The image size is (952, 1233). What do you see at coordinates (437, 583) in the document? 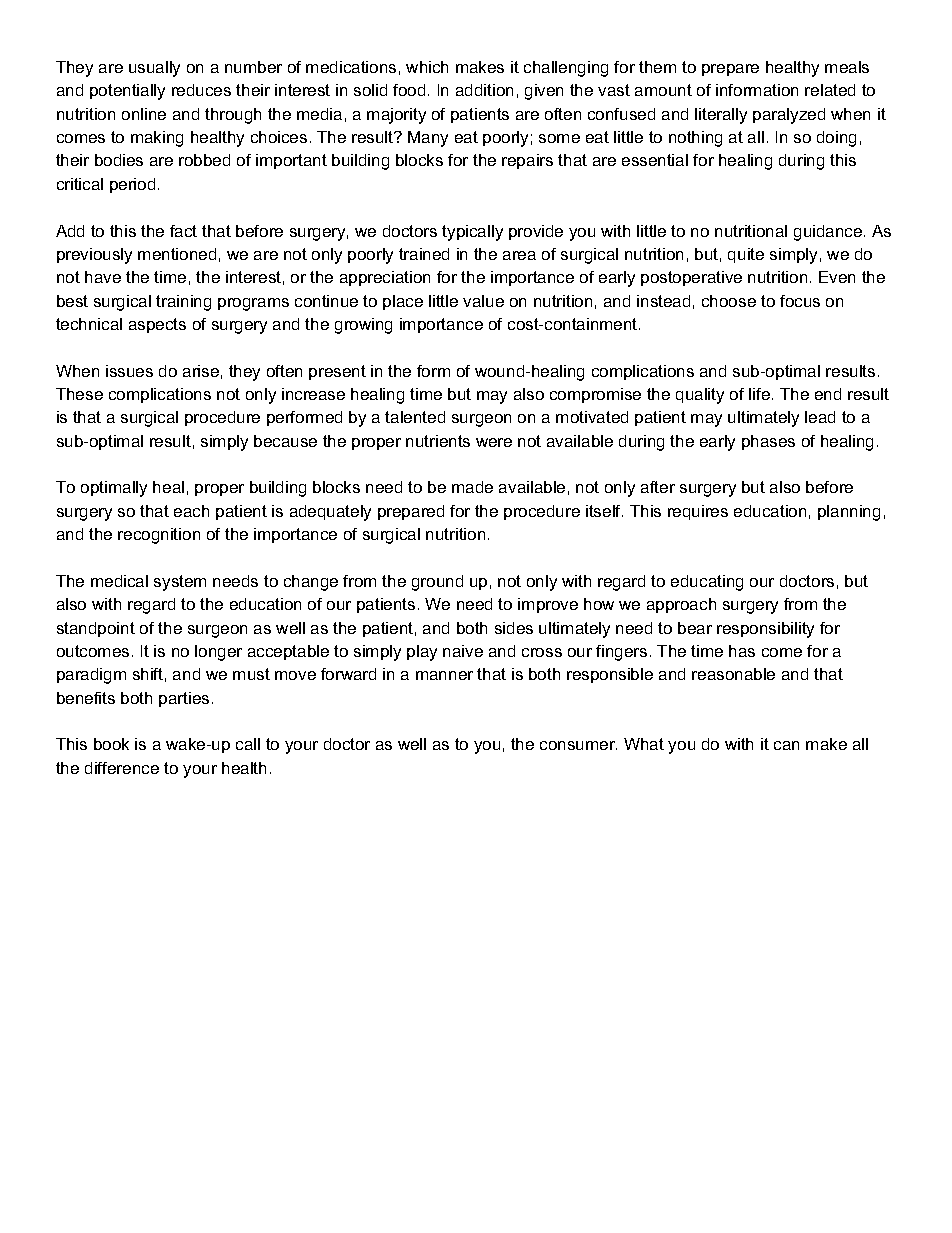
I see `ground` at bounding box center [437, 583].
